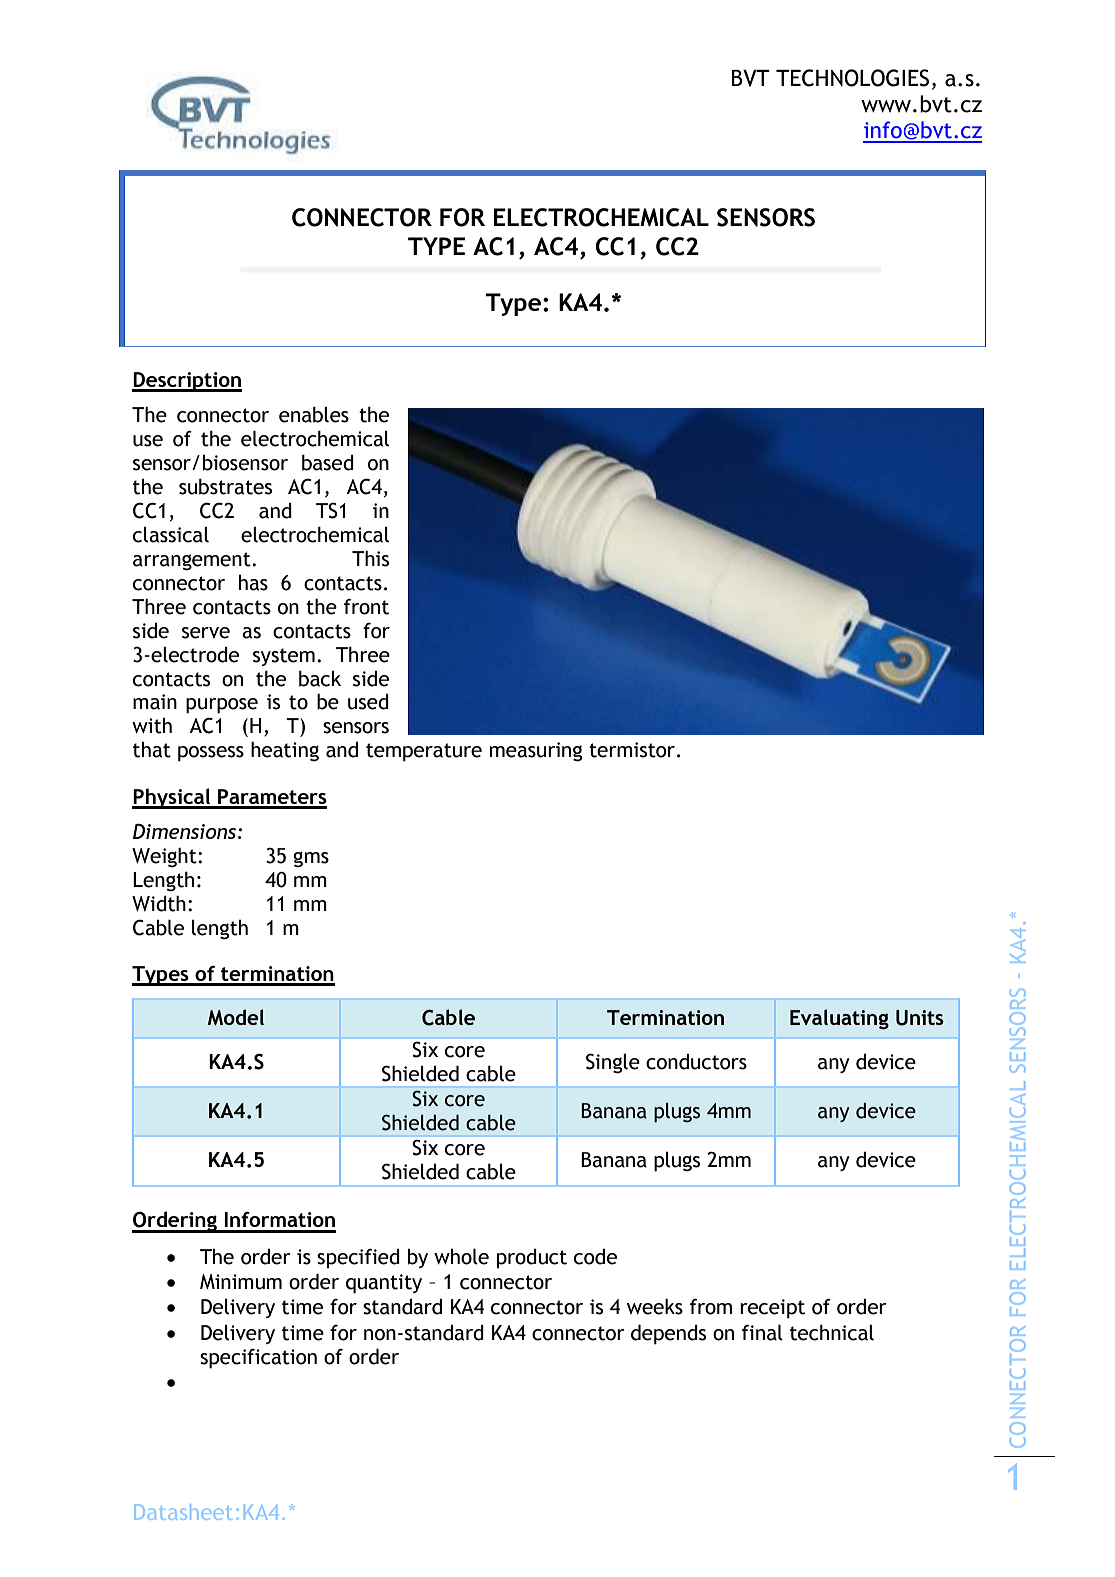 This screenshot has width=1115, height=1577. I want to click on measuring, so click(536, 752).
